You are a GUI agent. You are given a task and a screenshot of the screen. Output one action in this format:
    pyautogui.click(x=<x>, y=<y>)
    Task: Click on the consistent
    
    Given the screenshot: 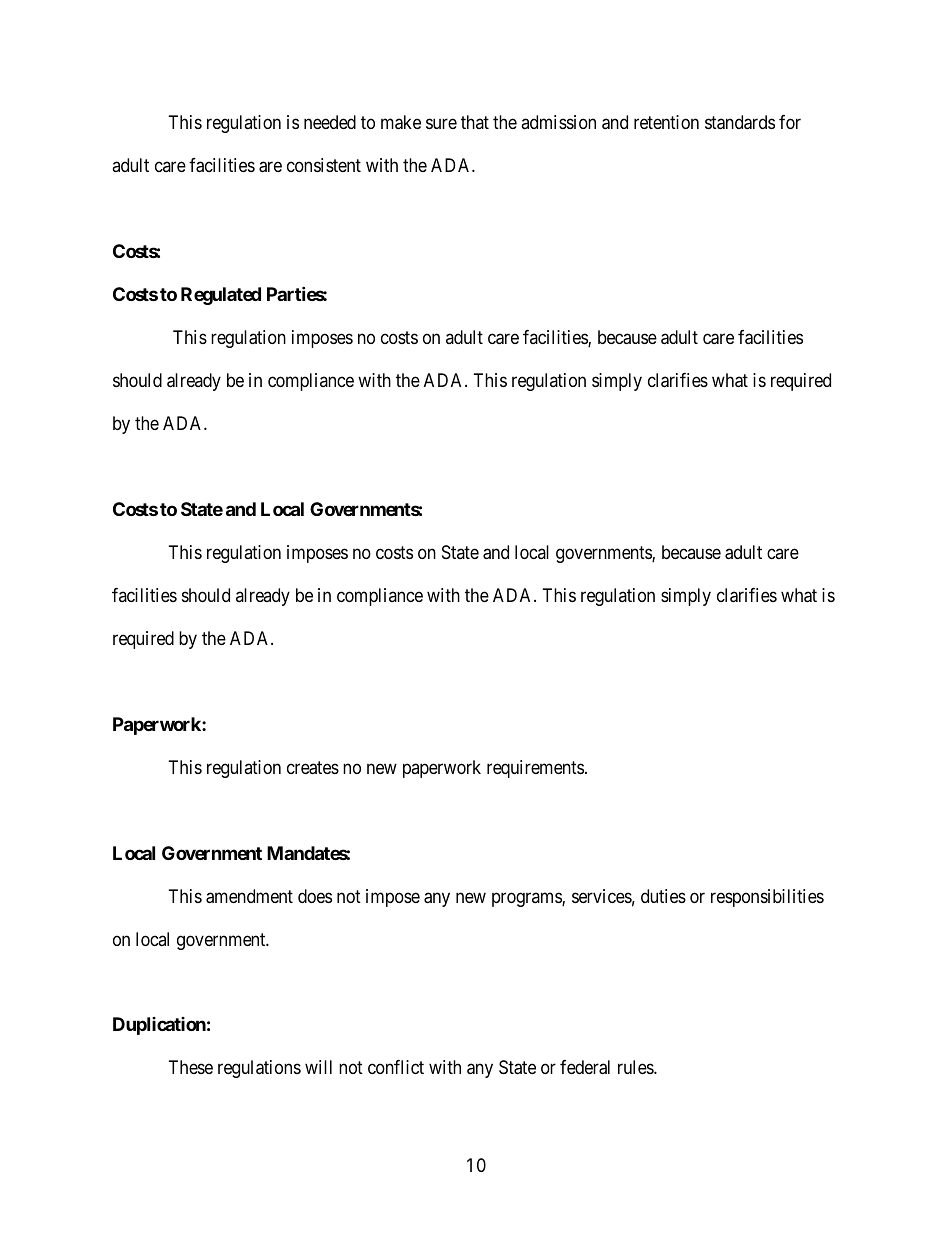 What is the action you would take?
    pyautogui.click(x=324, y=165)
